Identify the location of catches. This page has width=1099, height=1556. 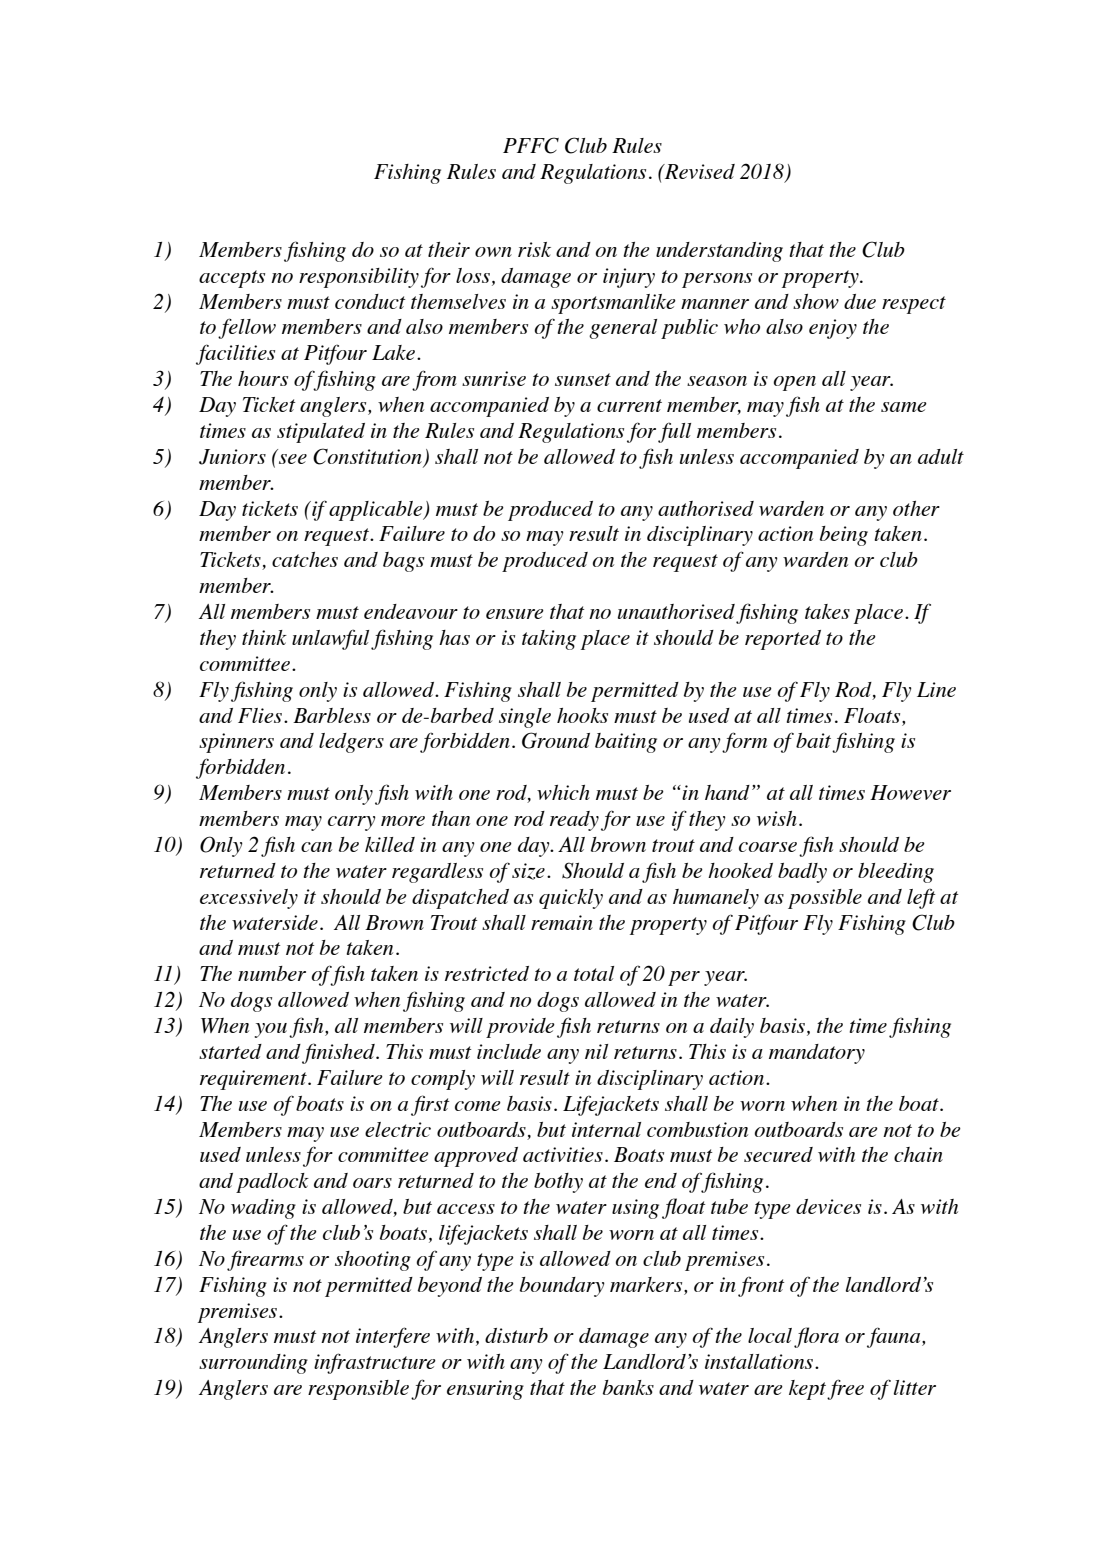
(305, 559).
